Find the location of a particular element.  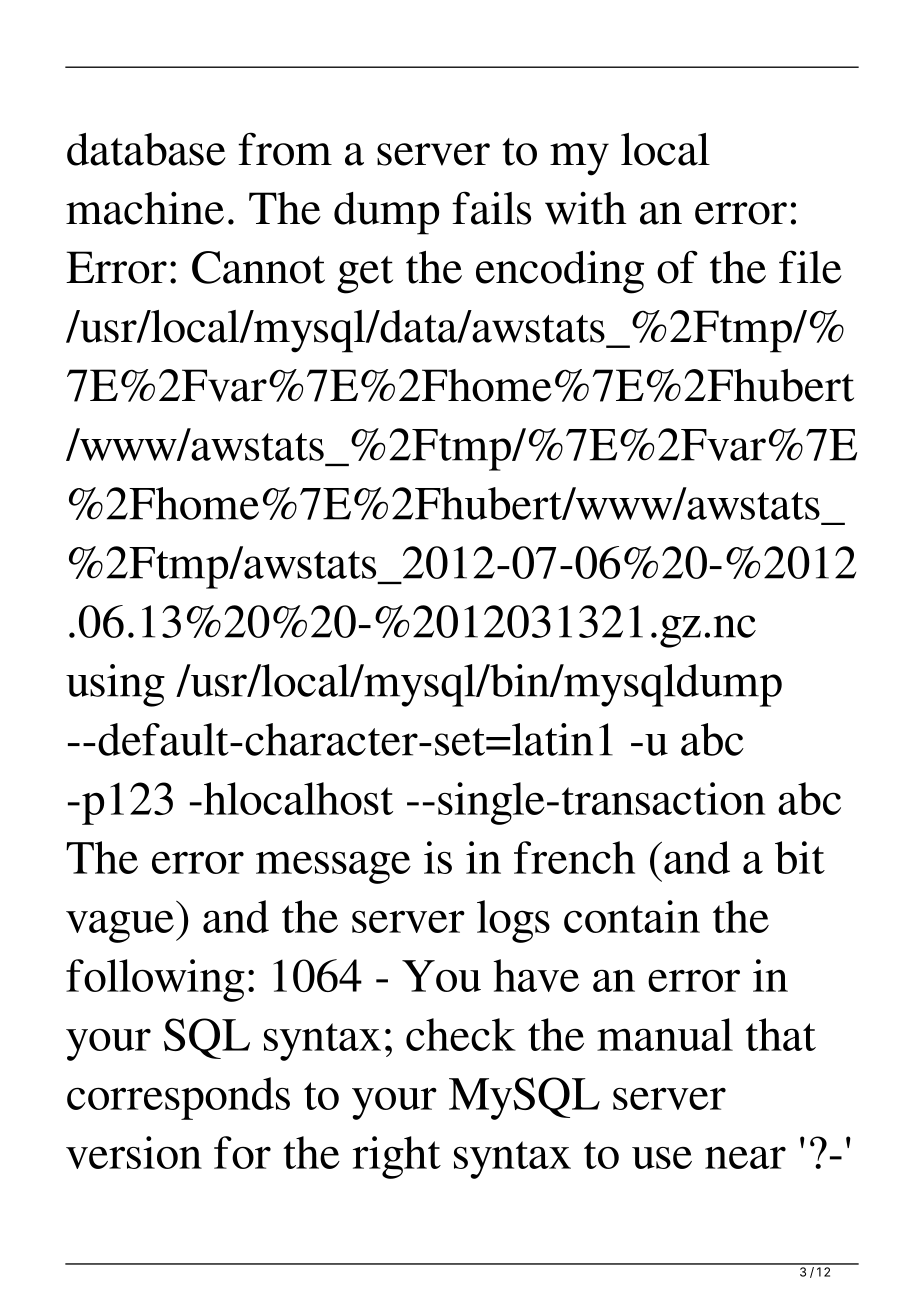

Cannot is located at coordinates (258, 267).
